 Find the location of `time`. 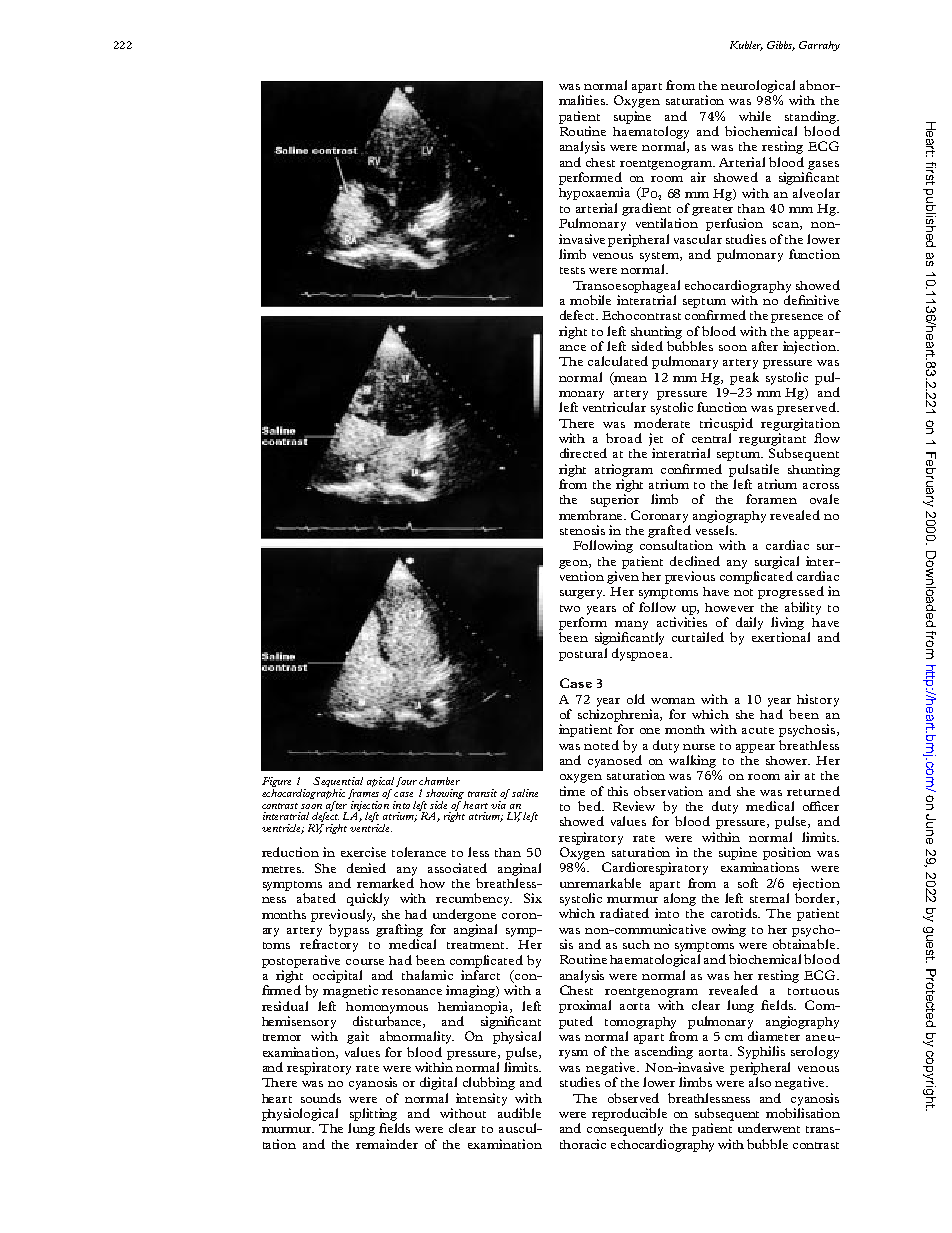

time is located at coordinates (572, 791).
